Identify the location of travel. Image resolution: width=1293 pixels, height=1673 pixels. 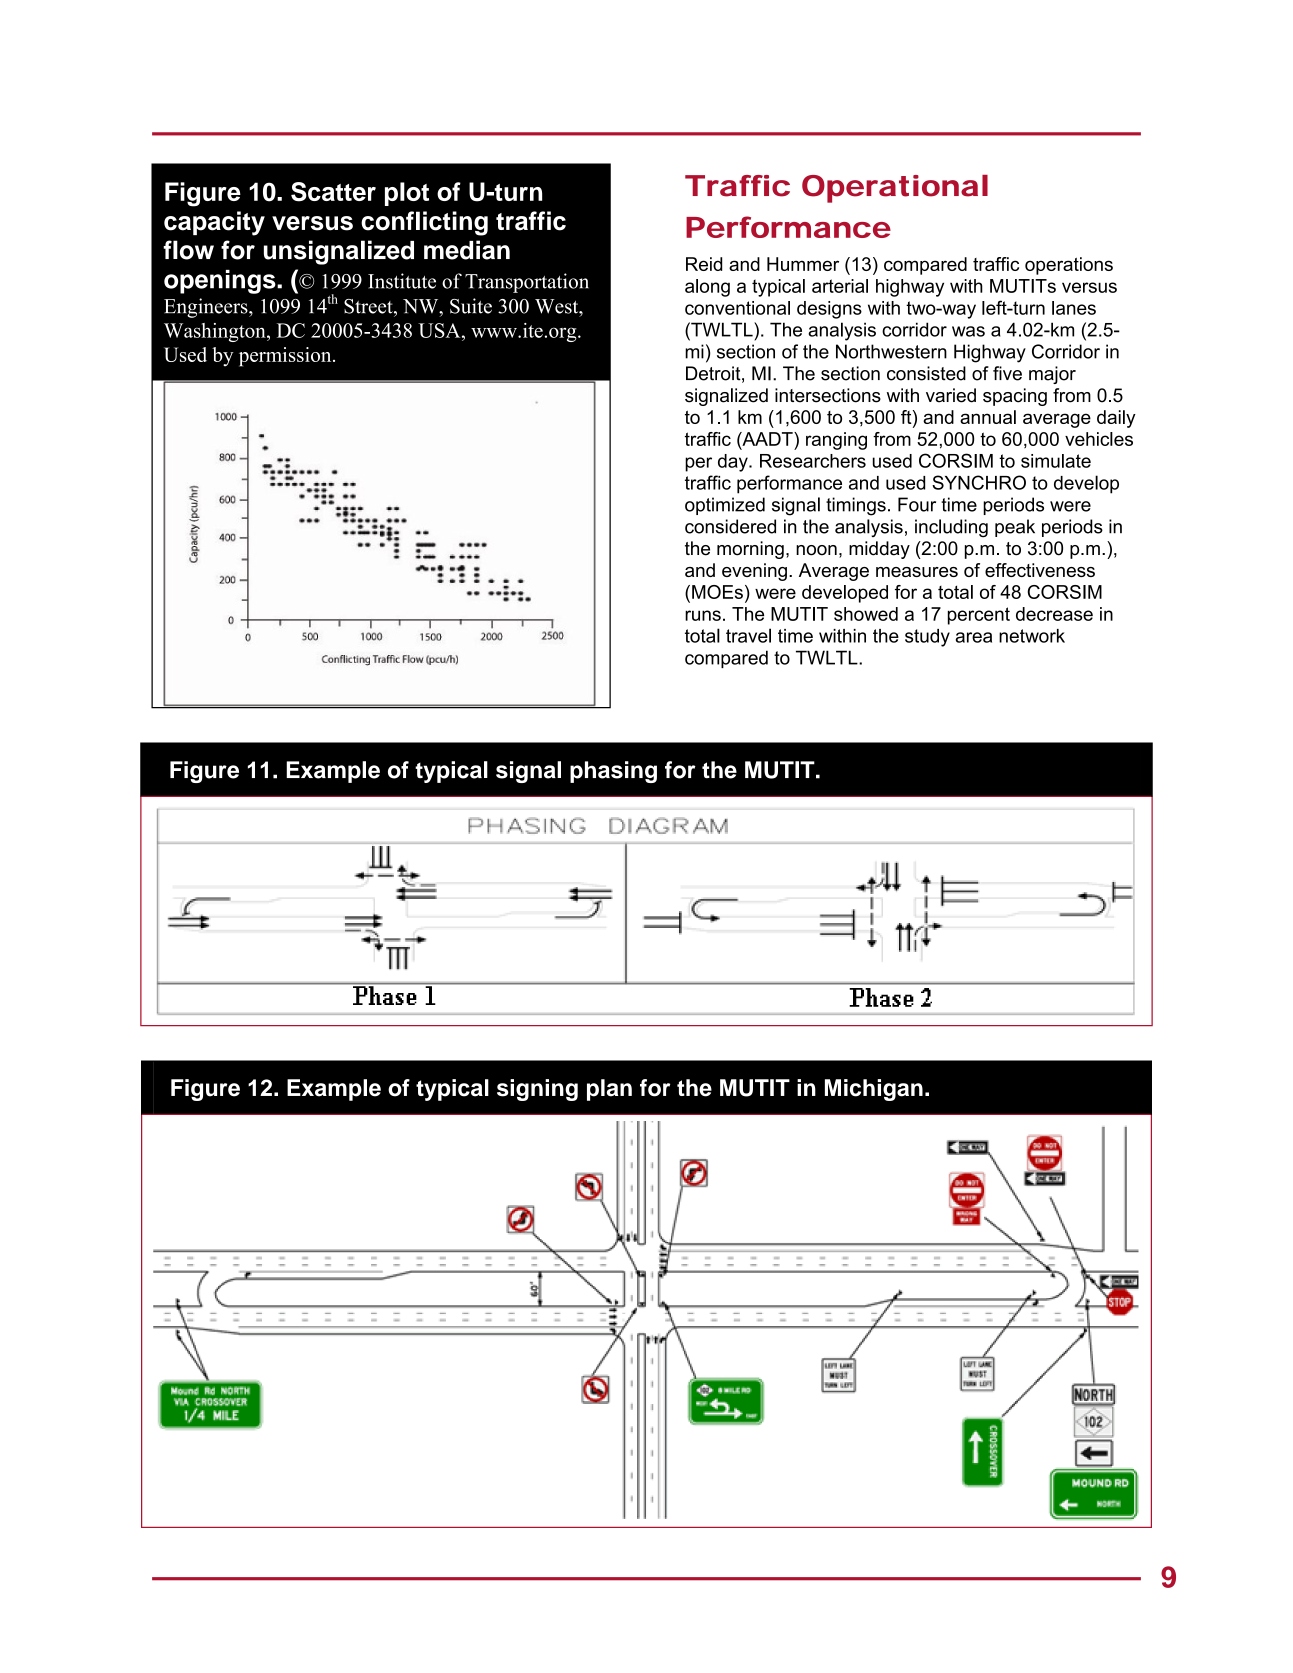
(748, 635).
